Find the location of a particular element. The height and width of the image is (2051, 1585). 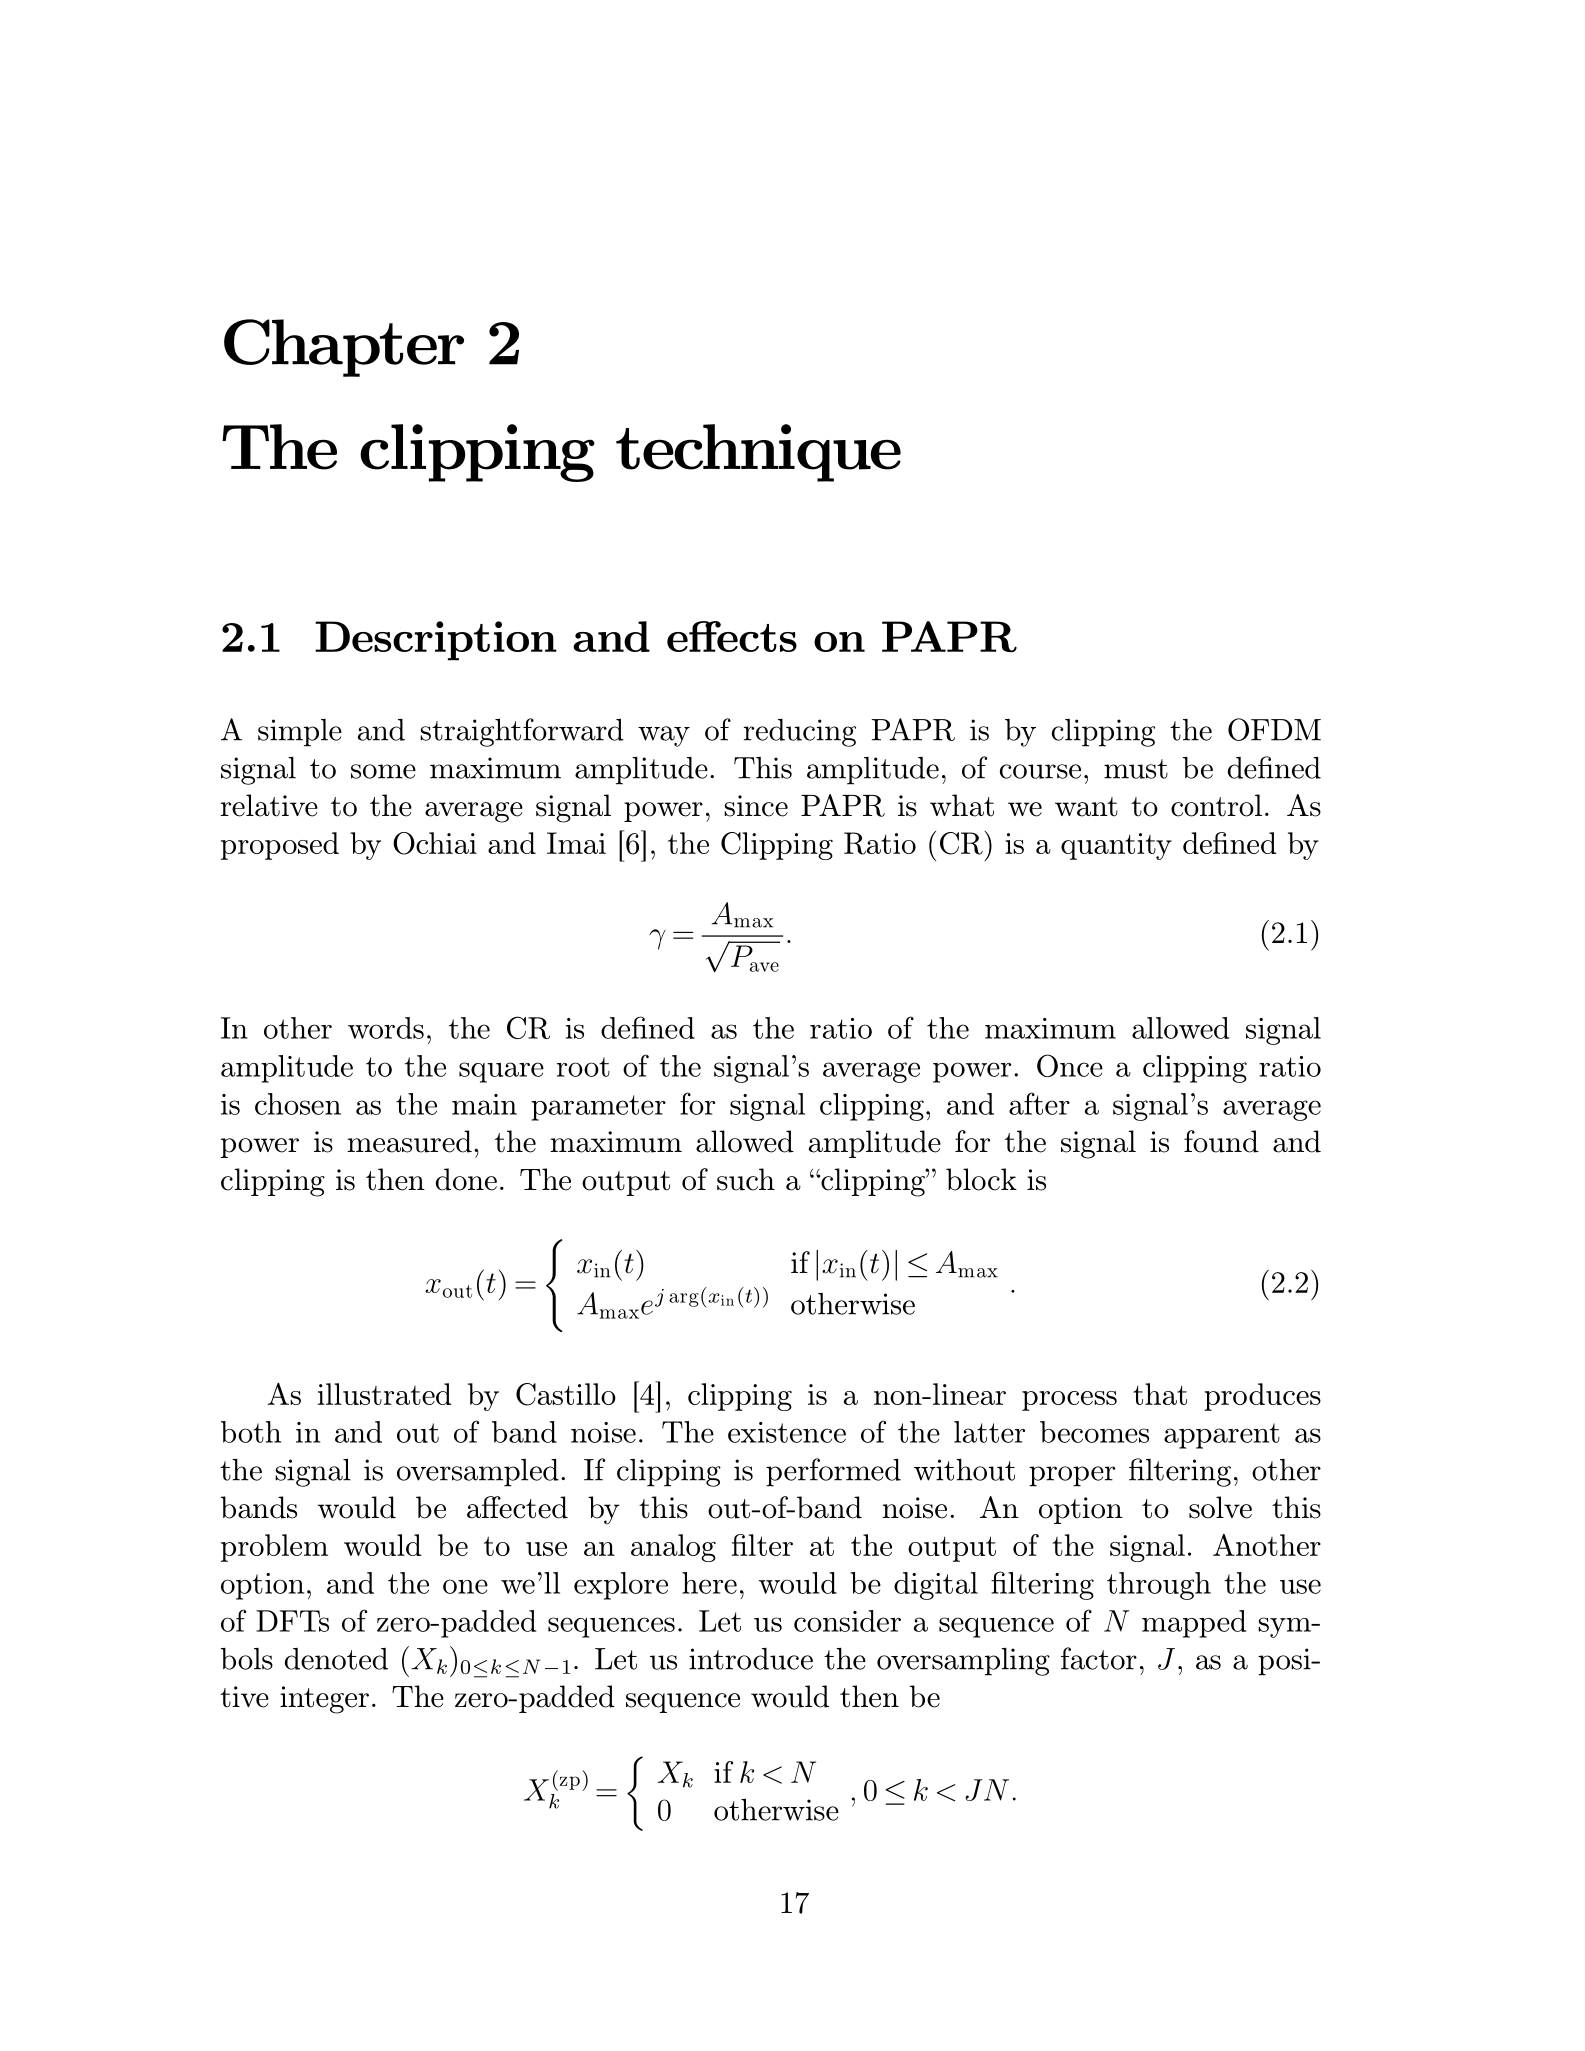

technique is located at coordinates (758, 453).
